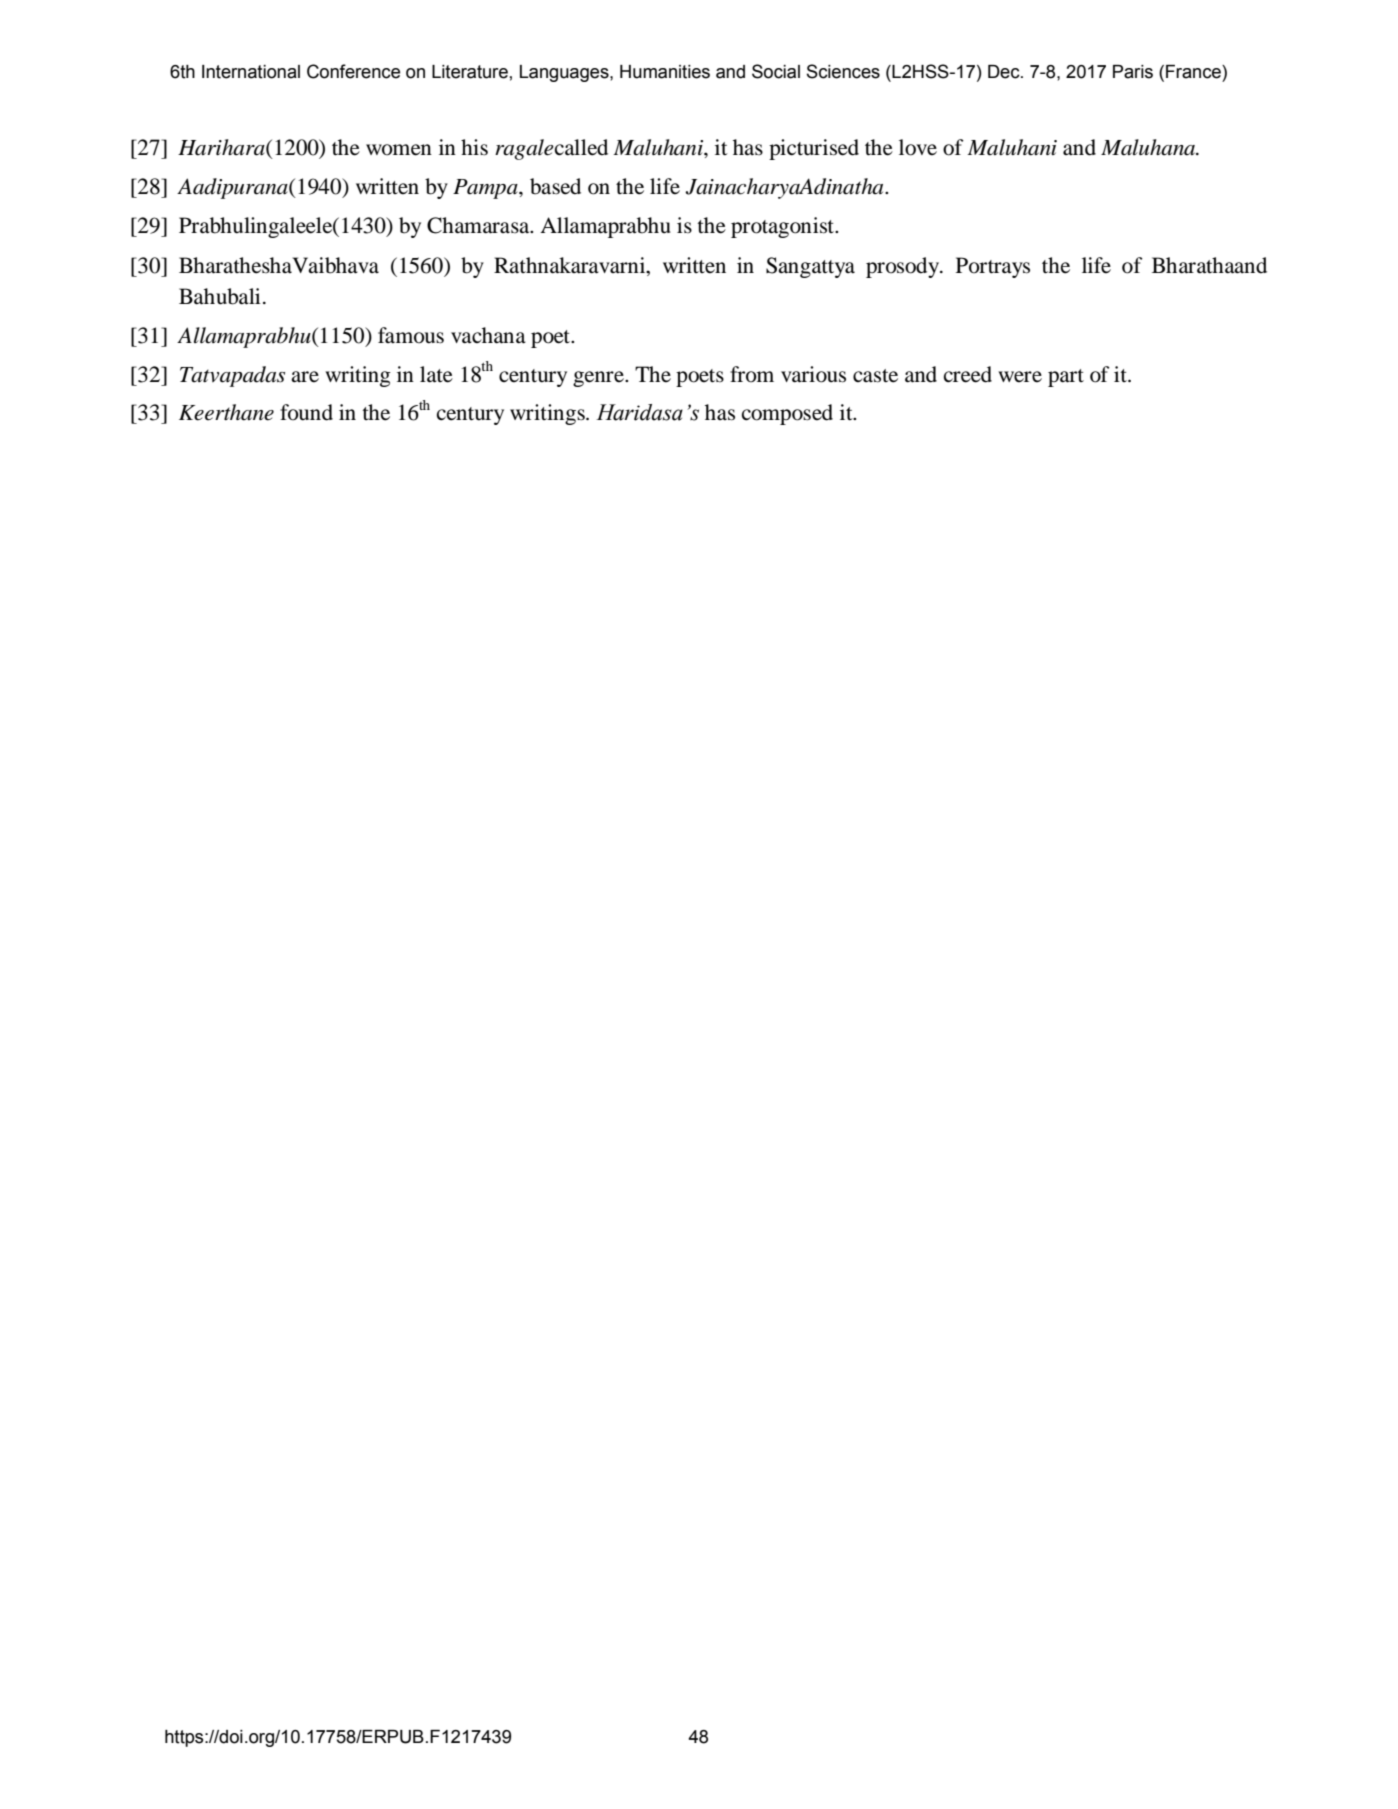 The height and width of the document is (1809, 1398). What do you see at coordinates (486, 189) in the document?
I see `Pampa` at bounding box center [486, 189].
